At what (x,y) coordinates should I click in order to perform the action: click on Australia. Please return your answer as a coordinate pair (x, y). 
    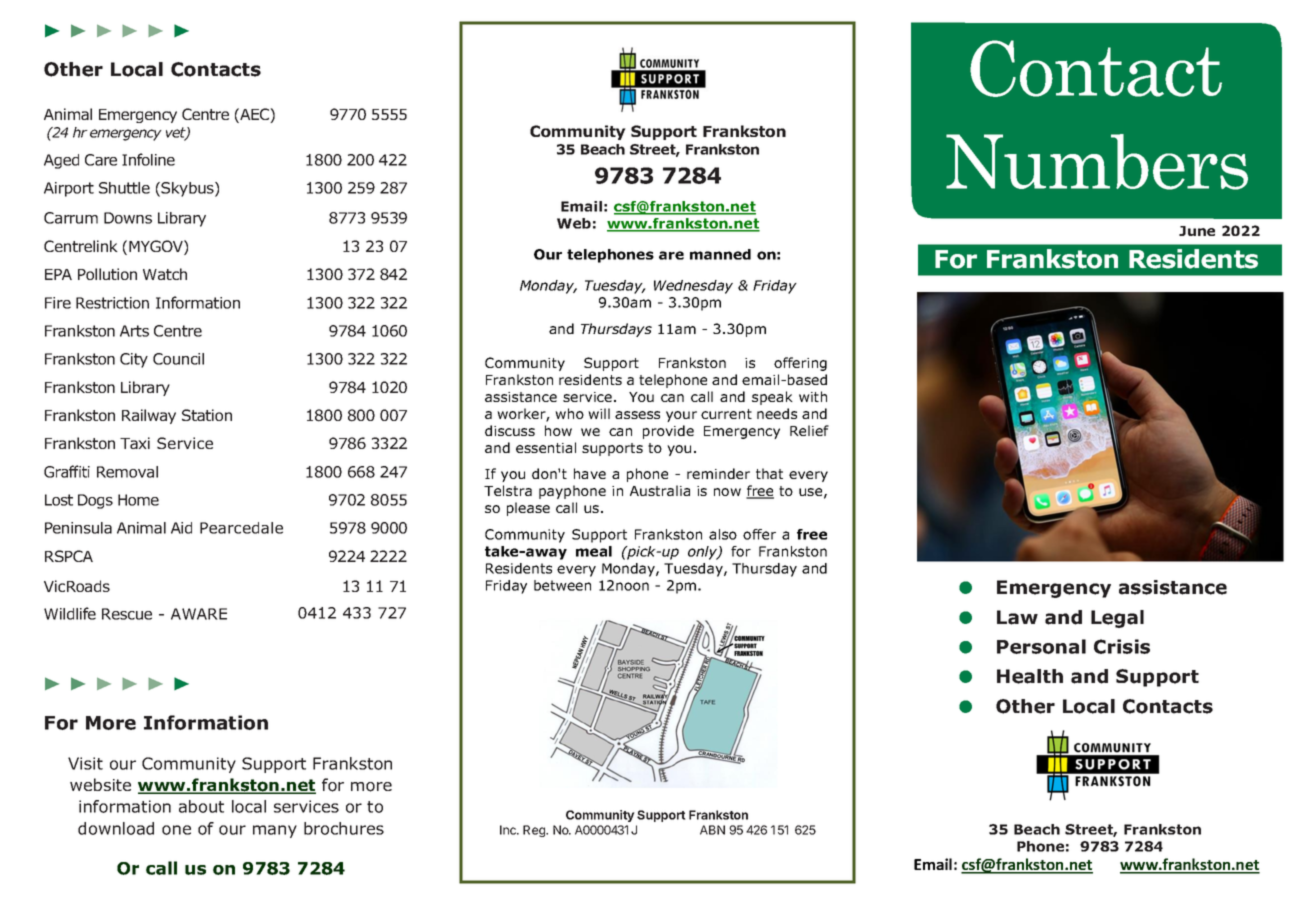
    Looking at the image, I should click on (660, 490).
